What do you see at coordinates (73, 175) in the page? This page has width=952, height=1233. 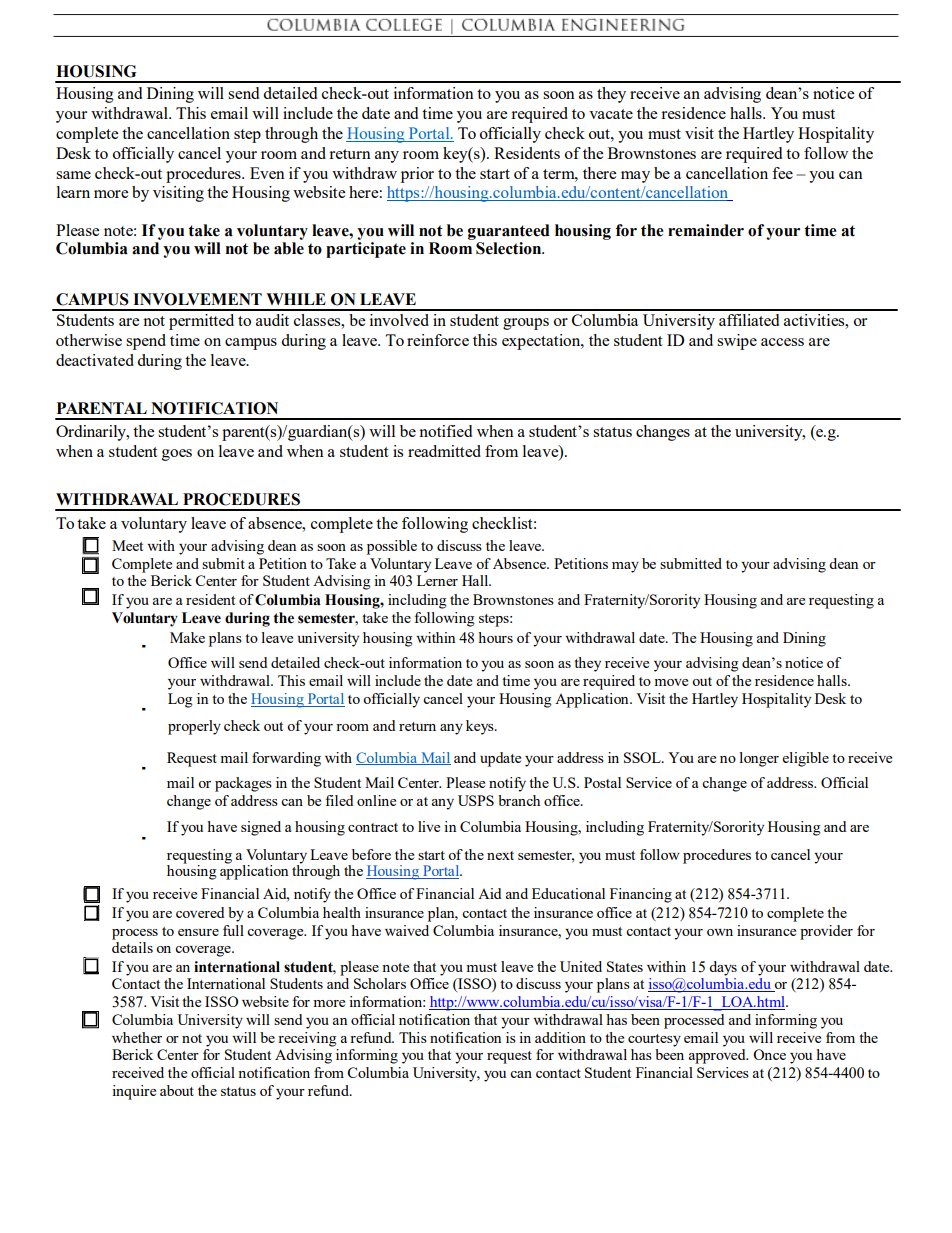 I see `same` at bounding box center [73, 175].
